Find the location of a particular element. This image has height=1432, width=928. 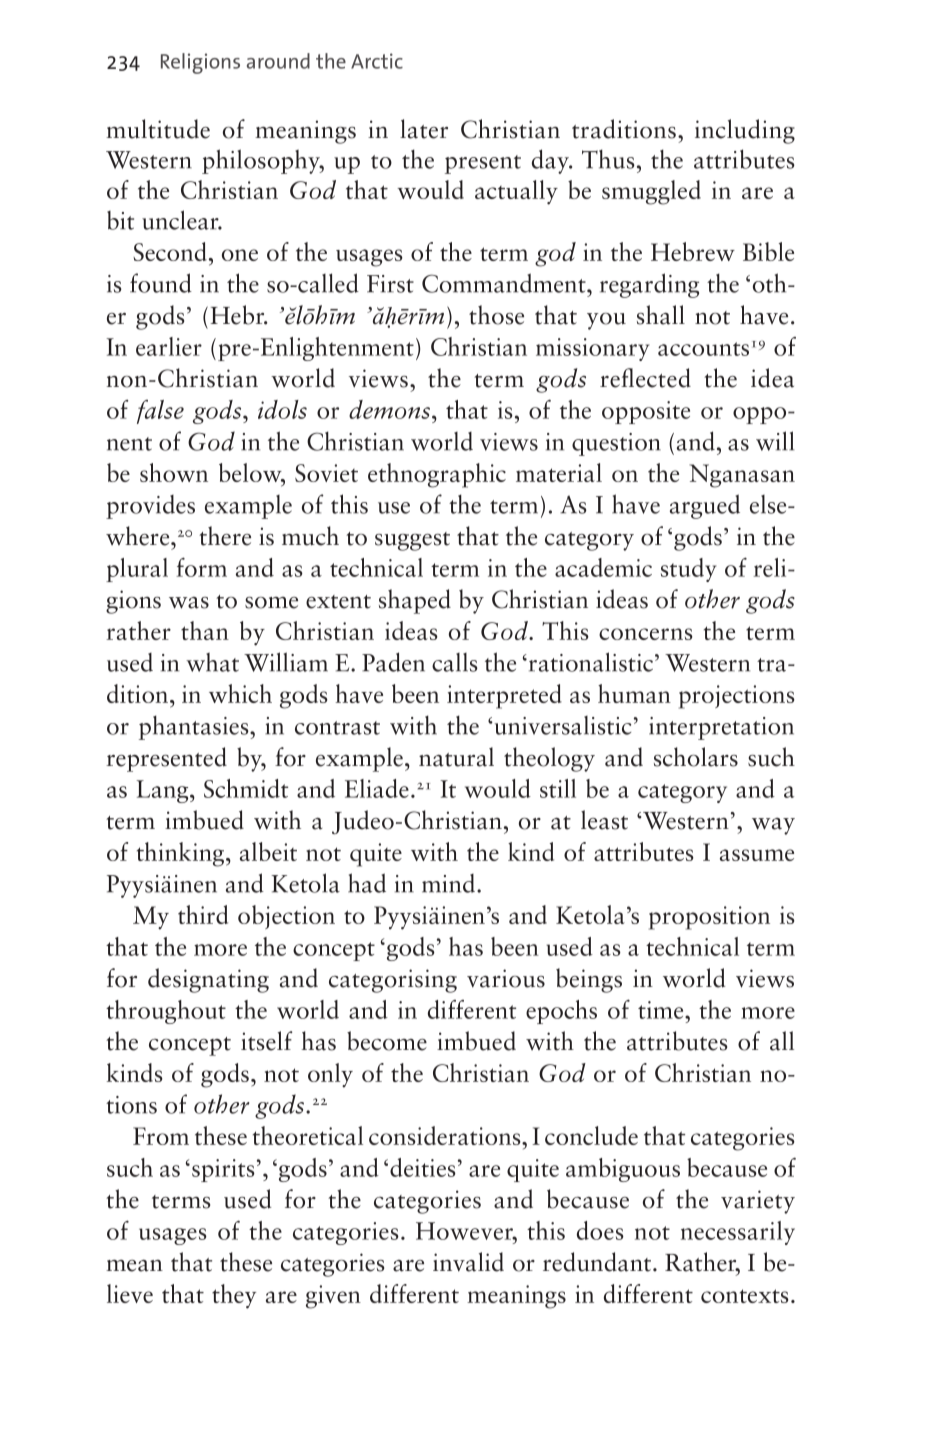

including is located at coordinates (745, 131).
